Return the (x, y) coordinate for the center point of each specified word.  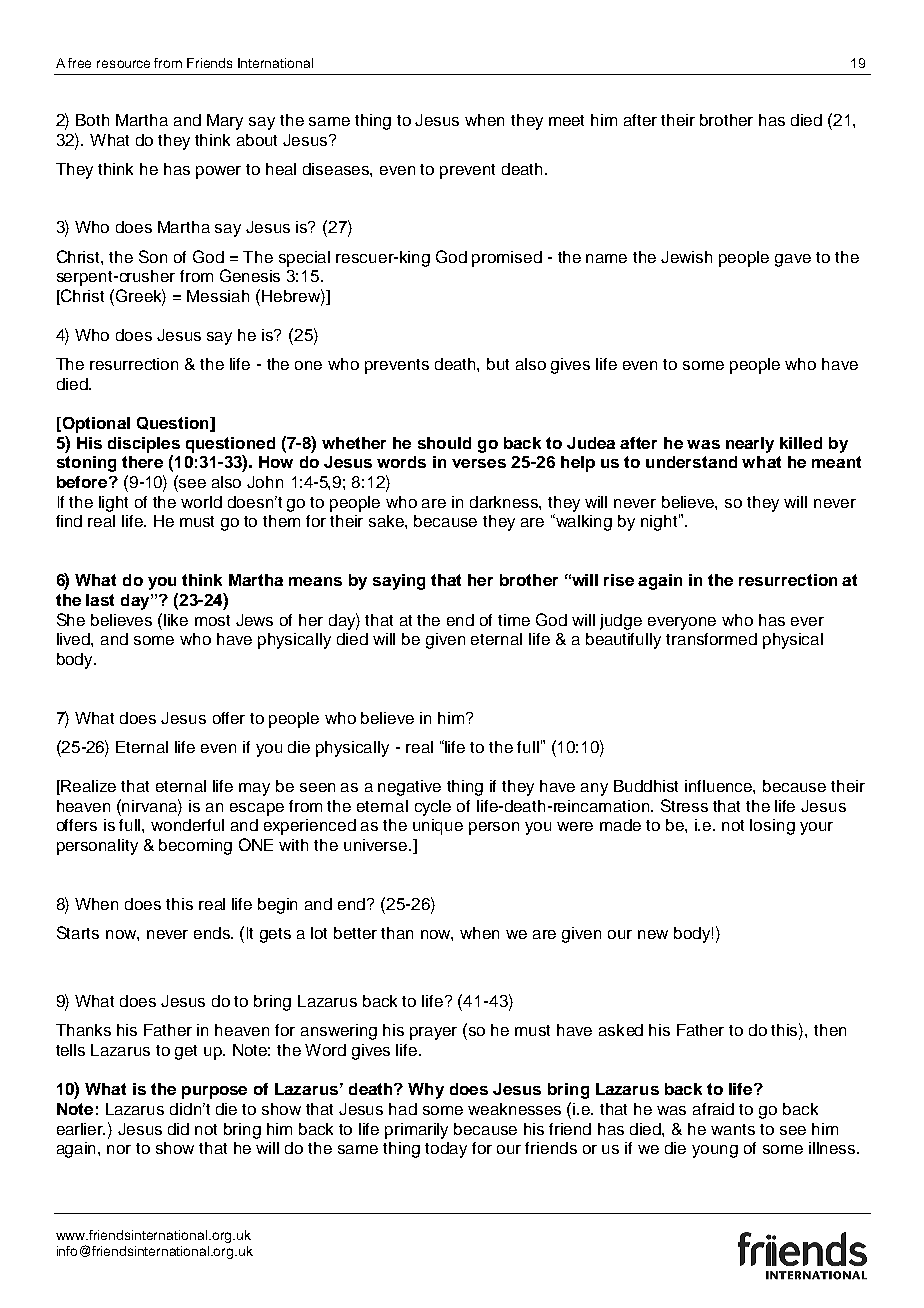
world (201, 502)
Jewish (686, 257)
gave (793, 260)
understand (691, 462)
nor (119, 1149)
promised (507, 259)
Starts (78, 932)
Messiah (218, 296)
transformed (711, 639)
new (653, 934)
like (176, 620)
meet (566, 120)
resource (123, 64)
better (355, 933)
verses (479, 463)
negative (409, 788)
